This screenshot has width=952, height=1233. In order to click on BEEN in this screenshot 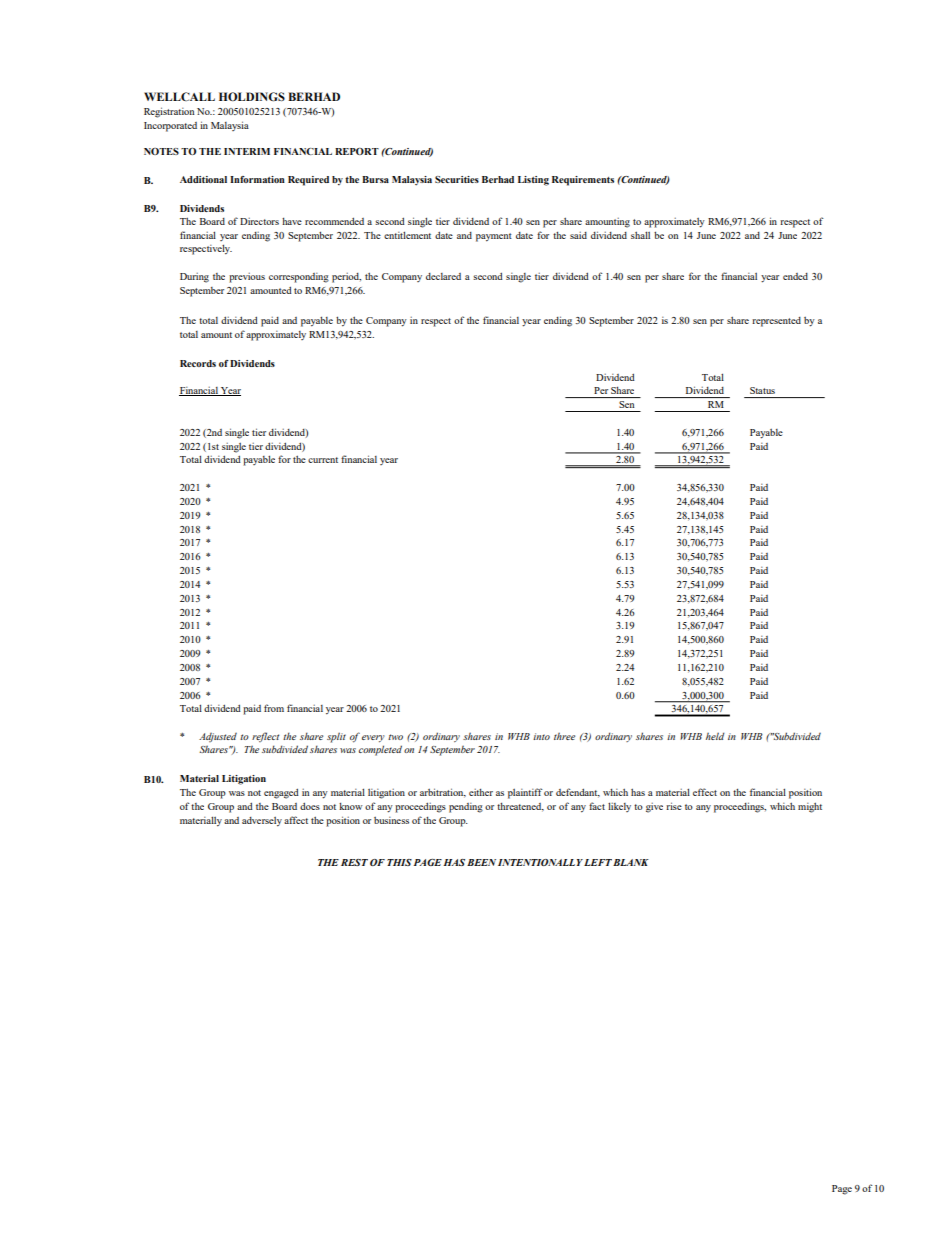, I will do `click(481, 862)`.
